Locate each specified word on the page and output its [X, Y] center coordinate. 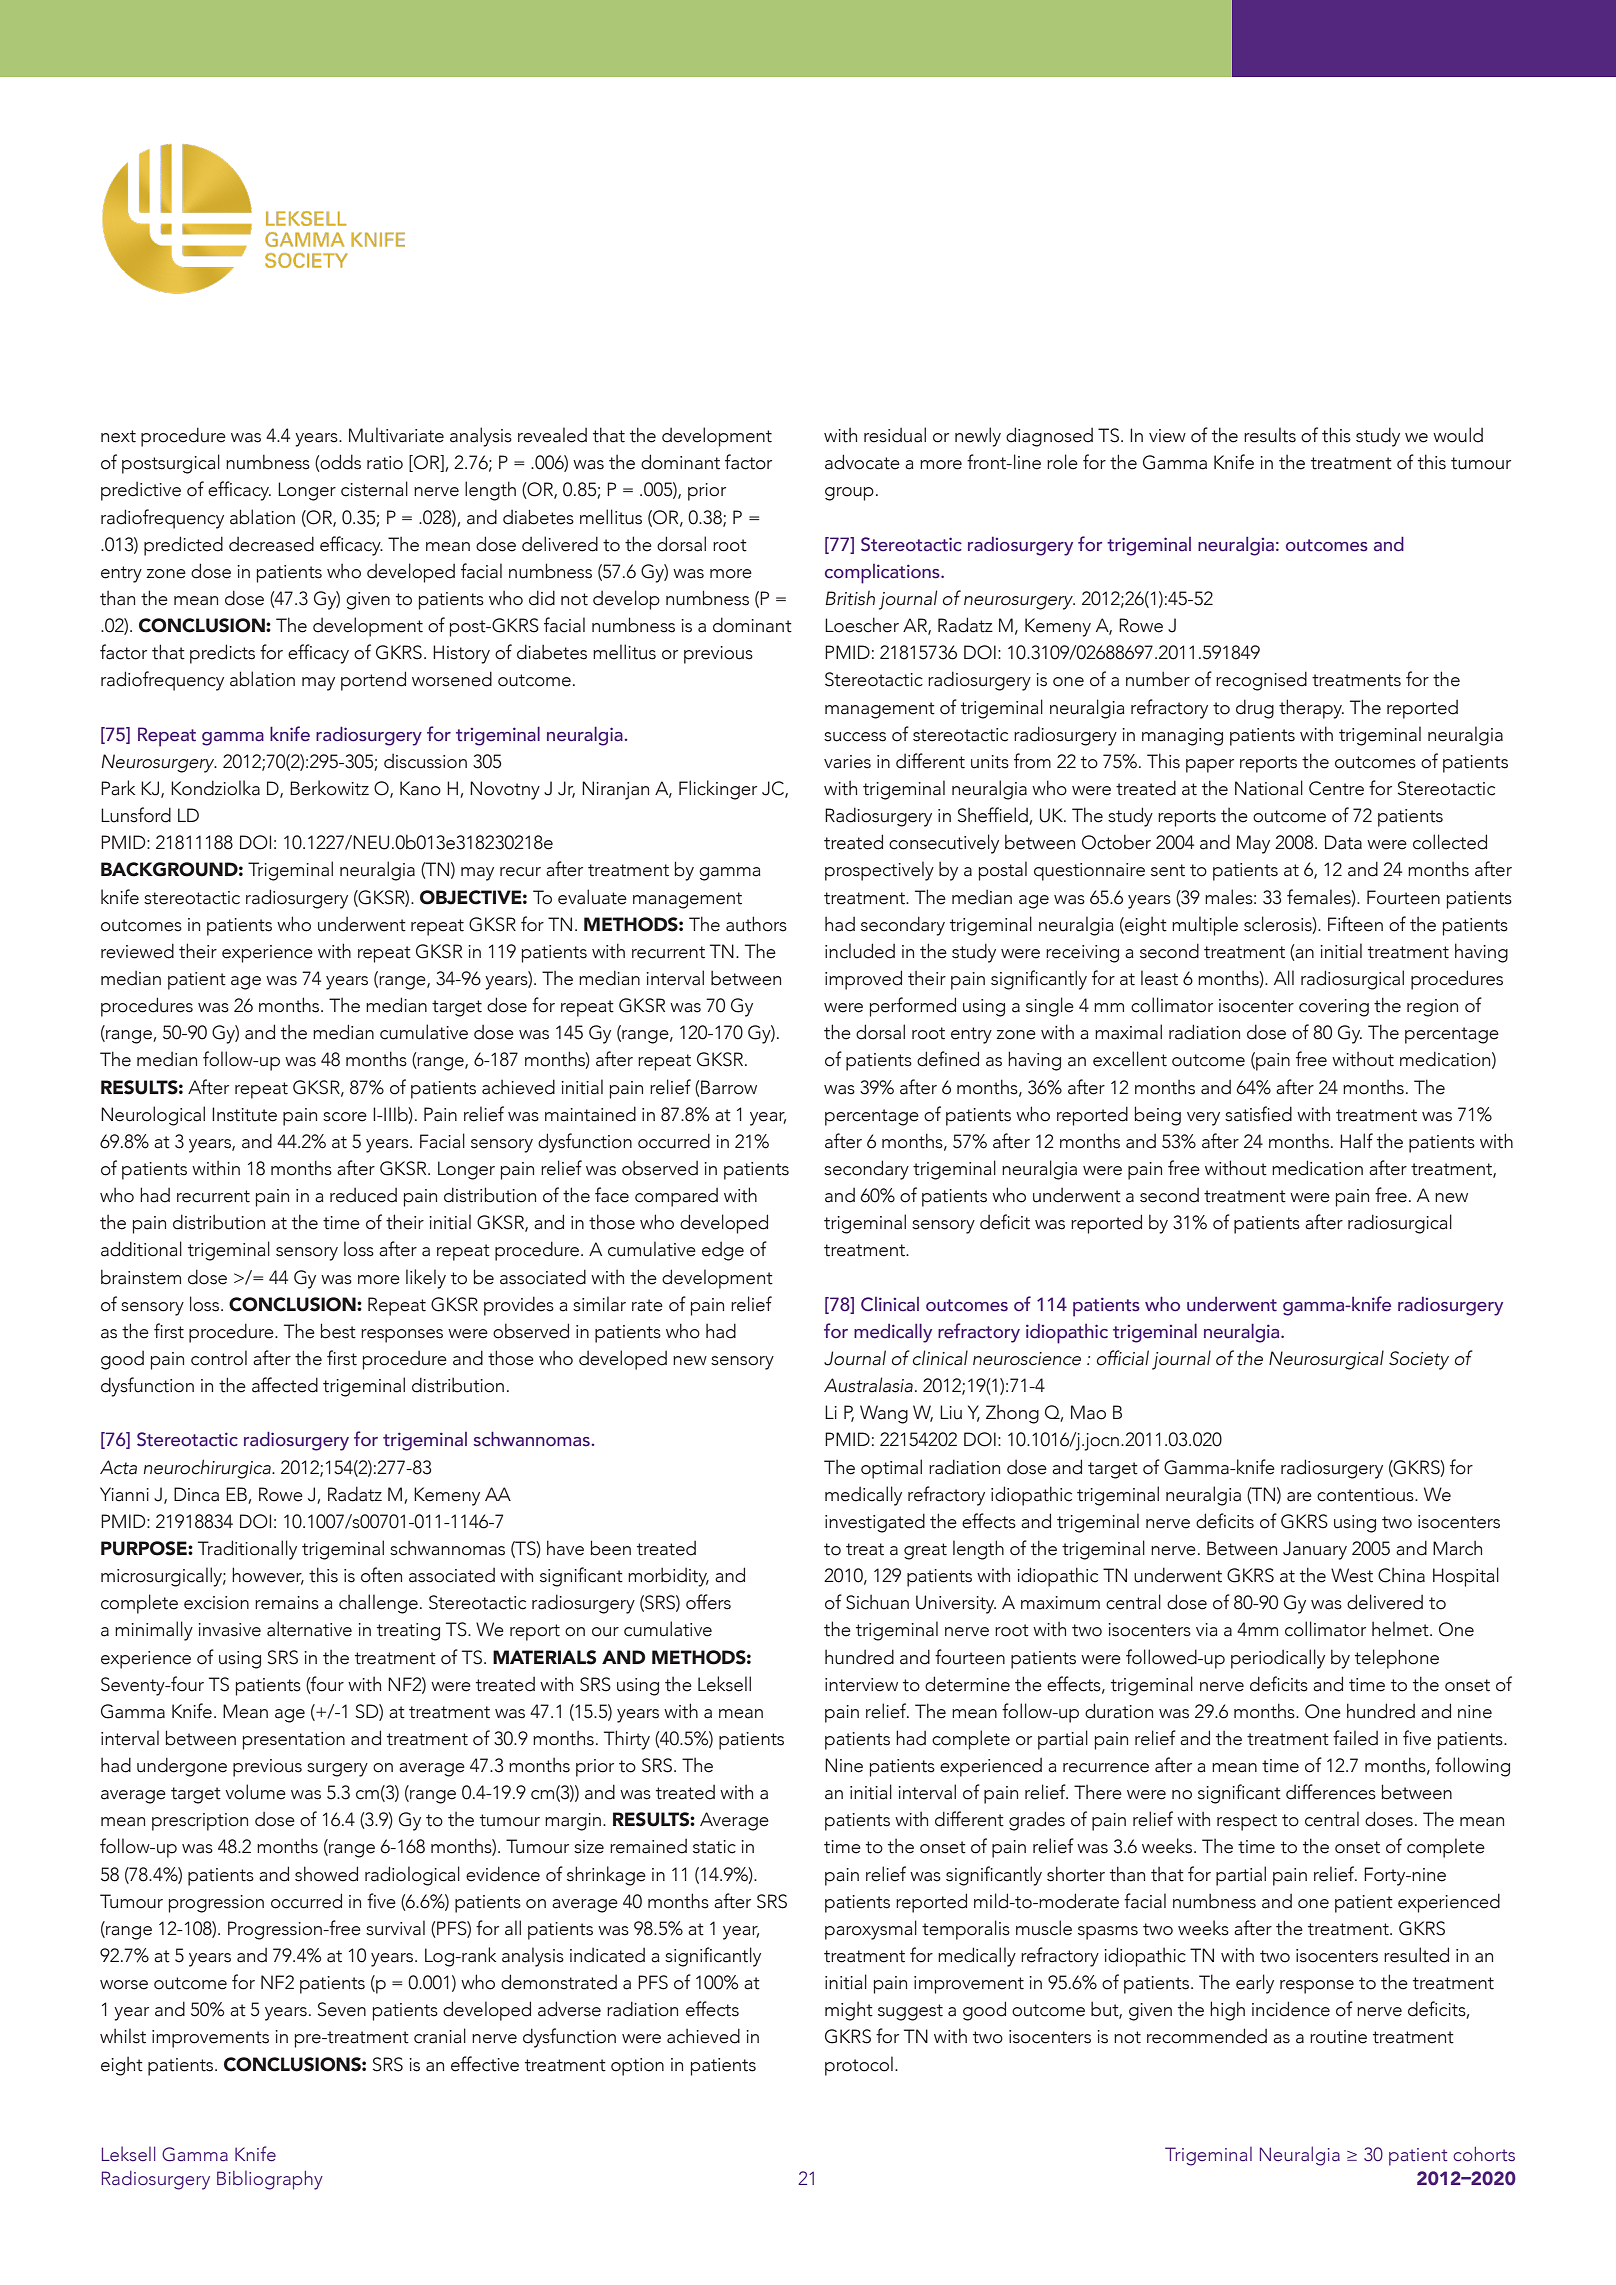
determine [967, 1684]
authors [756, 924]
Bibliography [270, 2180]
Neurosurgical [1326, 1360]
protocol [859, 2066]
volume [255, 1792]
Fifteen [1355, 924]
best [338, 1331]
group [849, 494]
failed [1355, 1738]
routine [1338, 2037]
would [1458, 435]
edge [723, 1251]
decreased [271, 544]
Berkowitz [329, 788]
